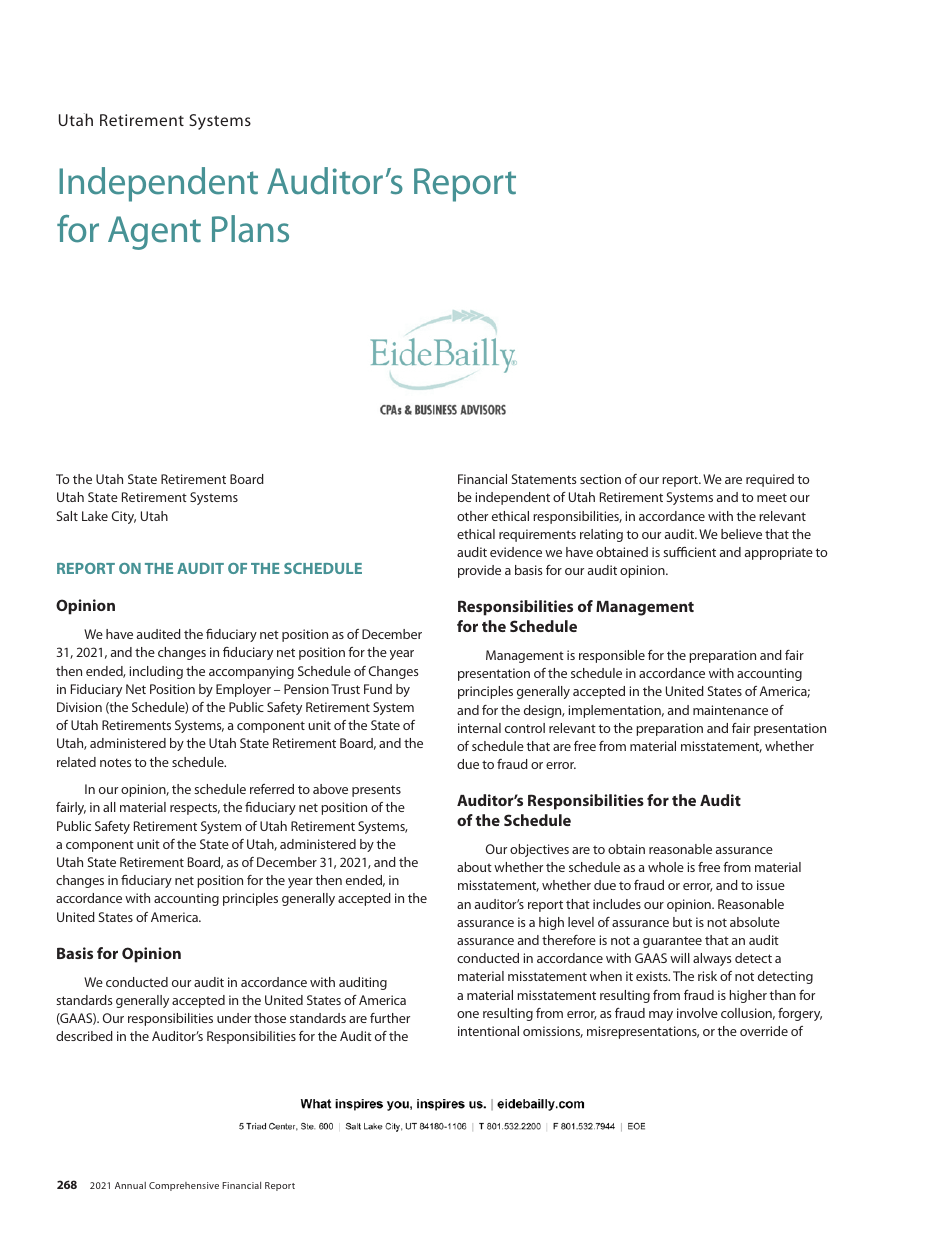  Describe the element at coordinates (682, 922) in the screenshot. I see `but` at that location.
